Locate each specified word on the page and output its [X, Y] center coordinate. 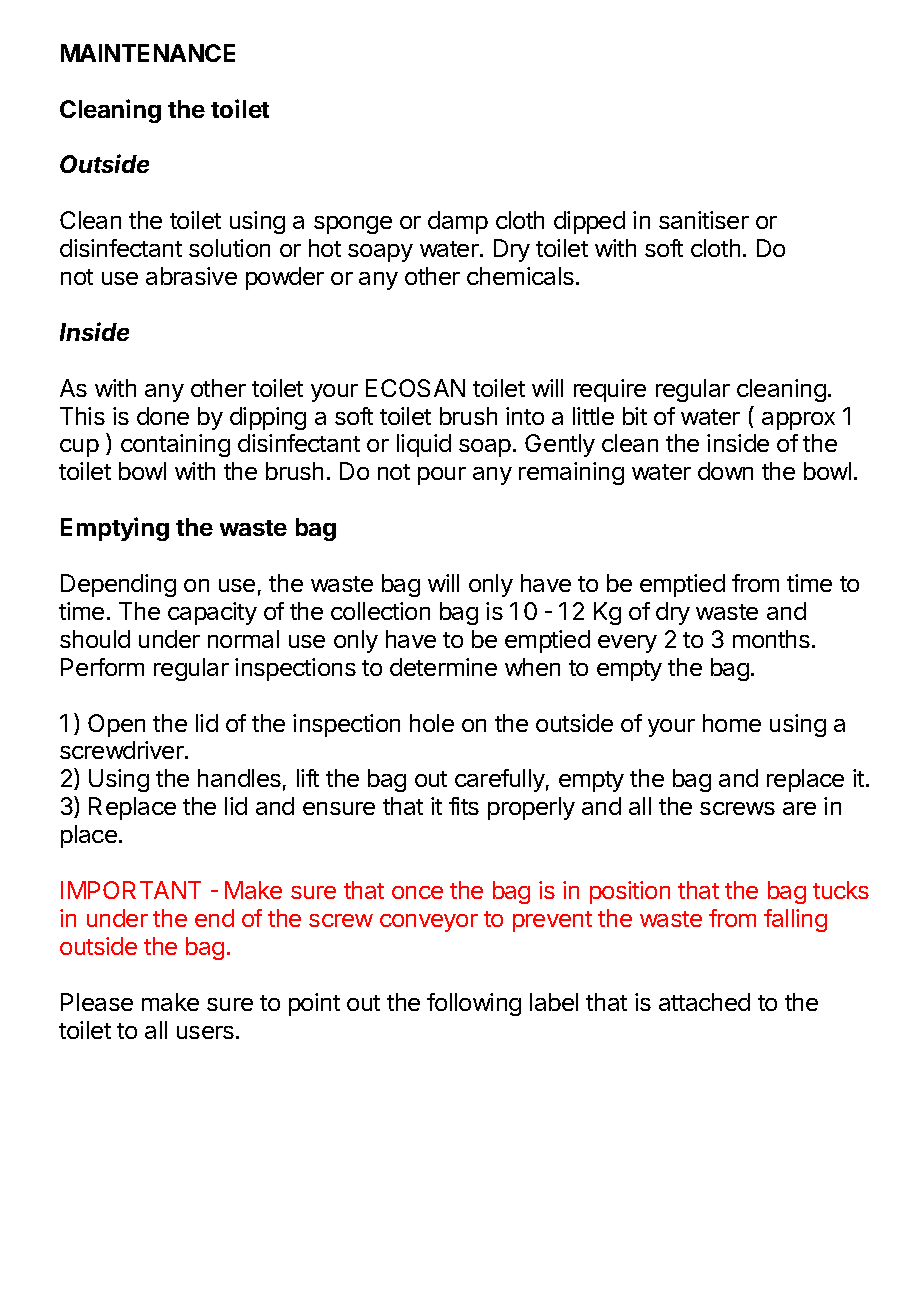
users [205, 1032]
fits [464, 806]
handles [239, 778]
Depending [118, 585]
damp [458, 222]
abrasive [191, 276]
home [732, 723]
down [725, 471]
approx [798, 421]
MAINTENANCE [148, 53]
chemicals [520, 276]
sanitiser [704, 220]
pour [442, 476]
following [474, 1004]
